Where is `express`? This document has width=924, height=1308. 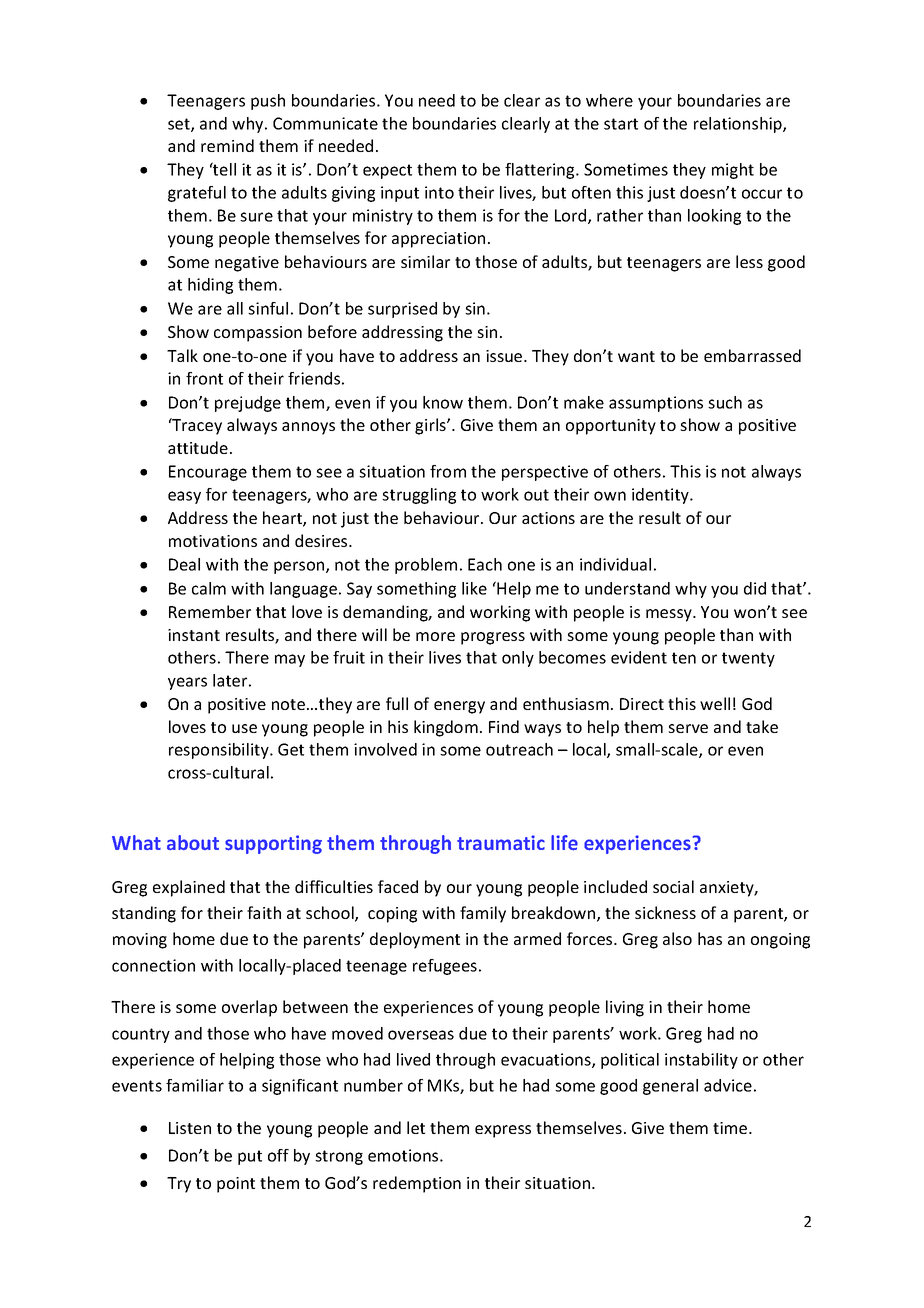
express is located at coordinates (503, 1131).
